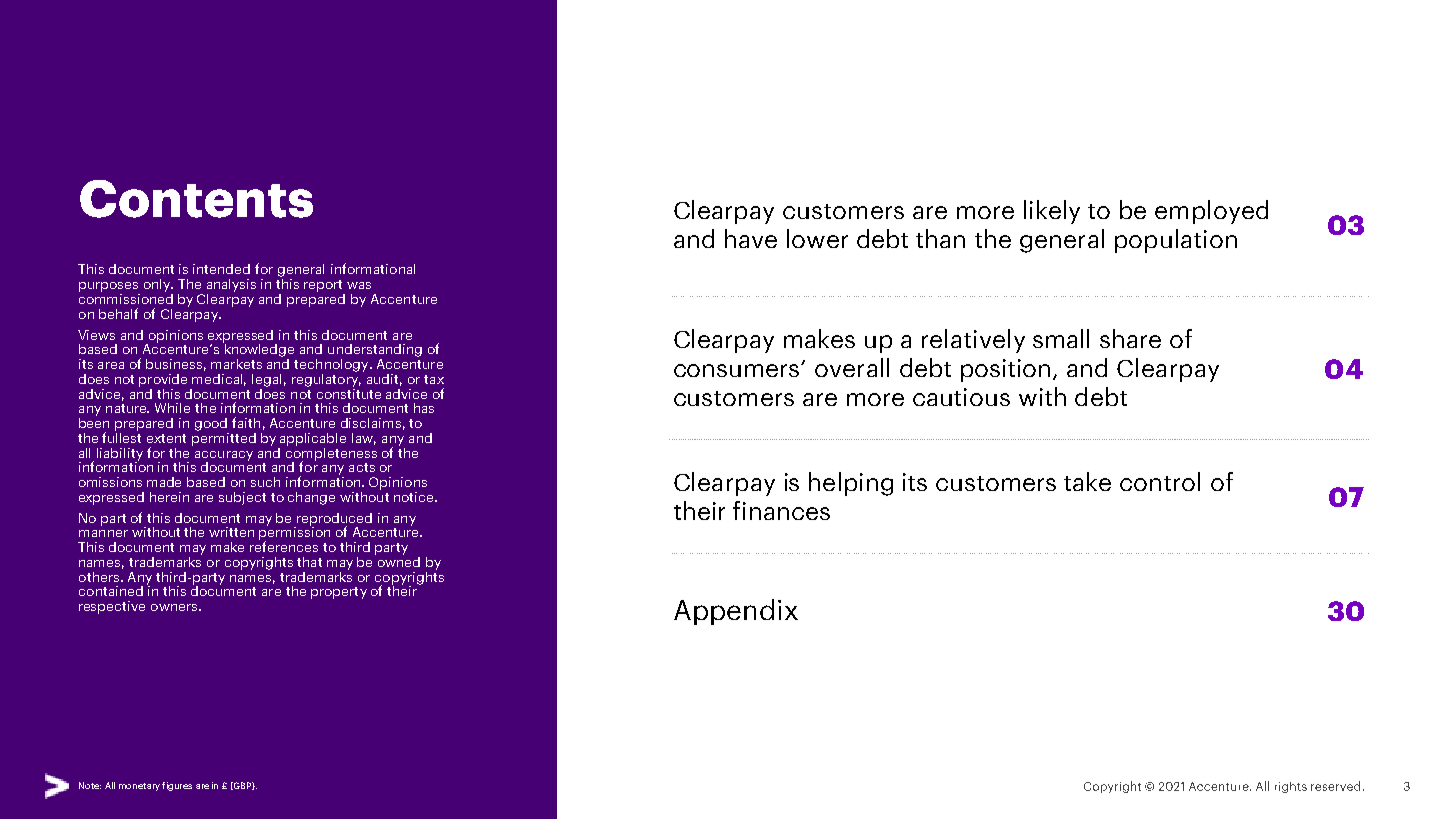 The height and width of the screenshot is (819, 1456). Describe the element at coordinates (196, 199) in the screenshot. I see `Contents` at that location.
